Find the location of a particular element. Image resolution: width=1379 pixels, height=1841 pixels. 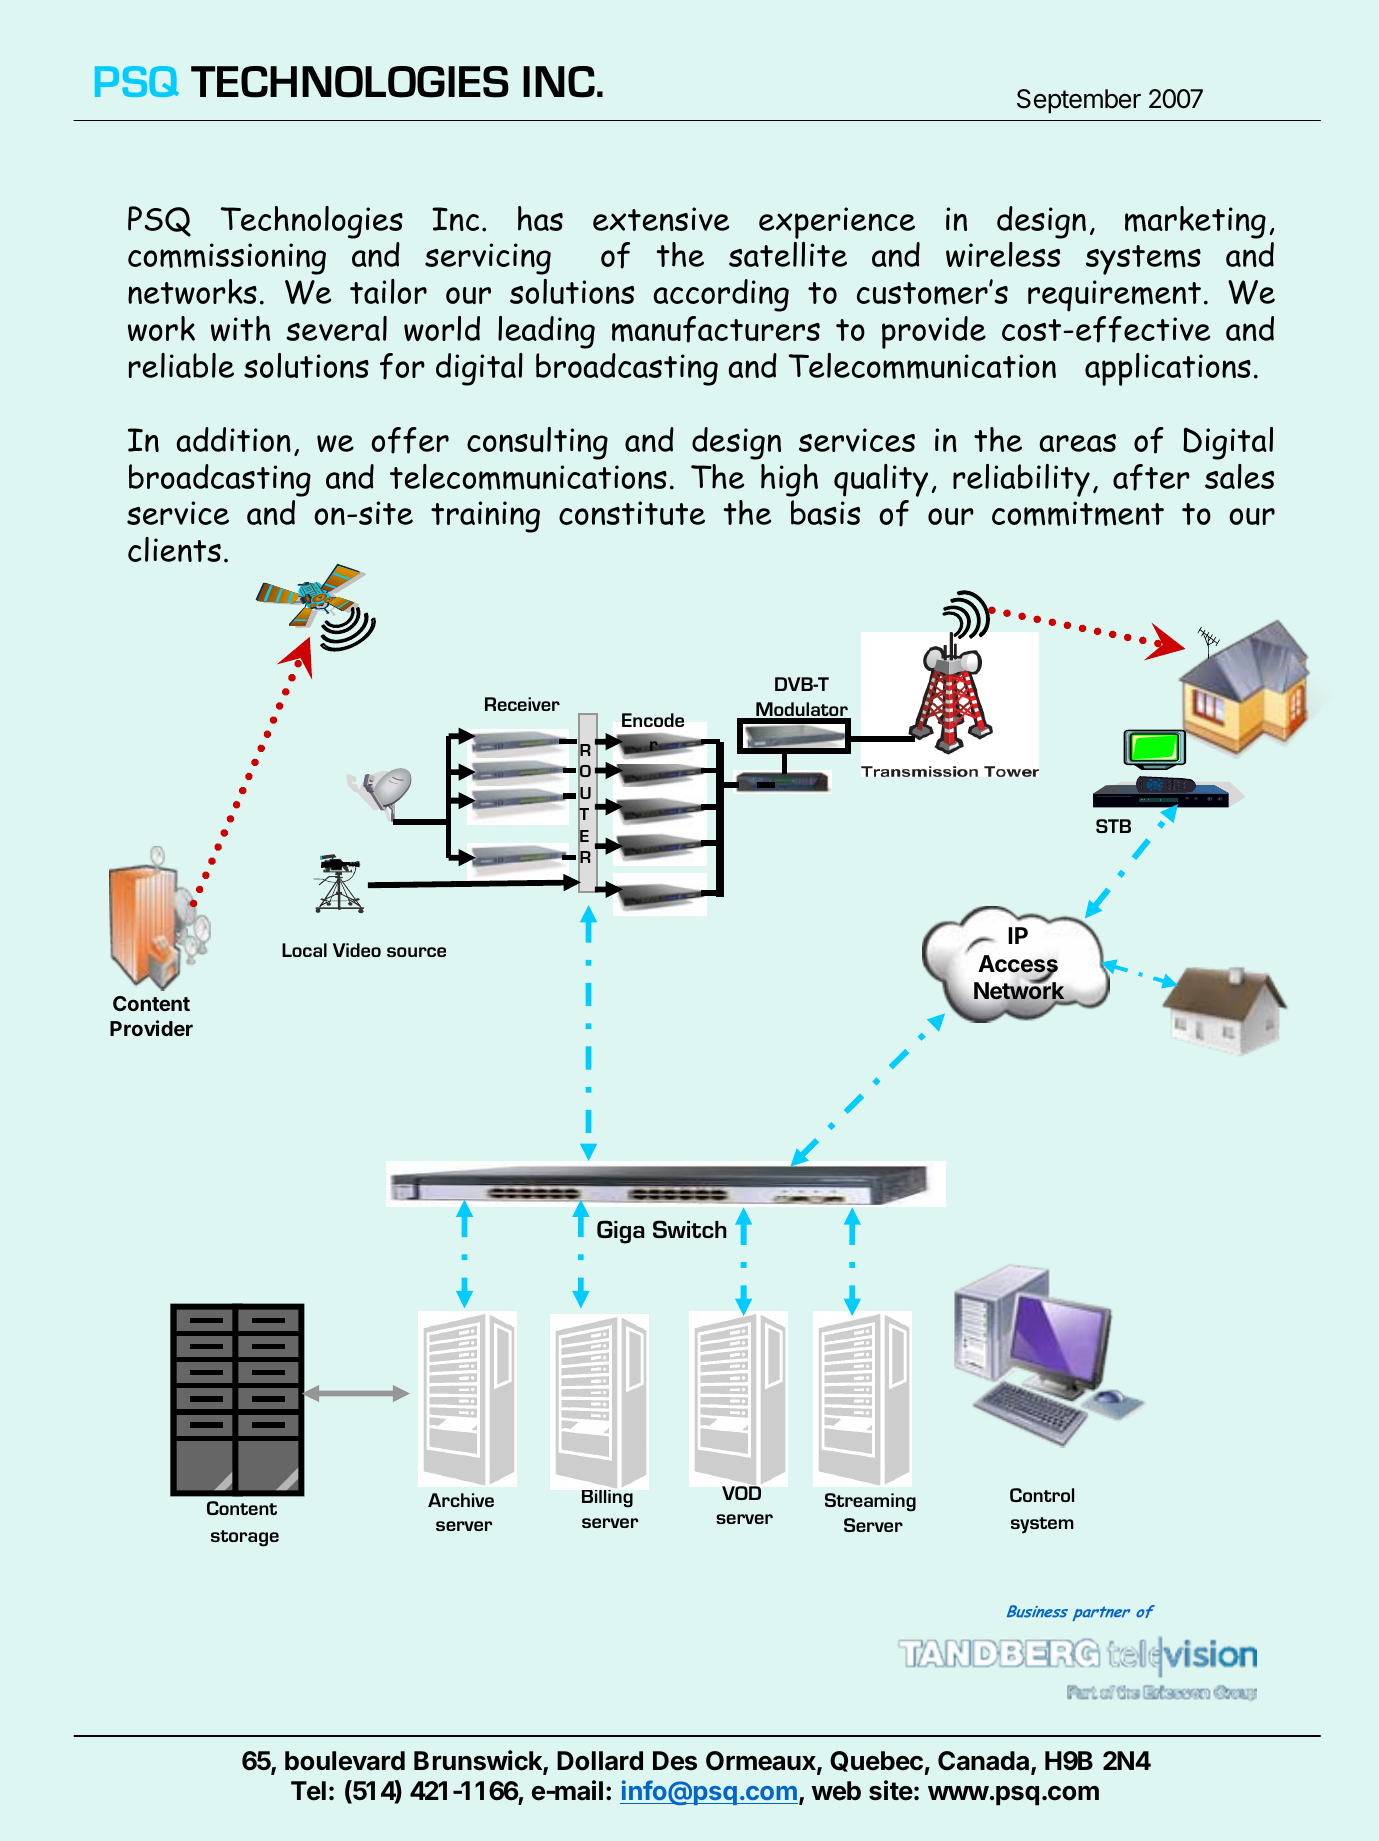

Canada is located at coordinates (985, 1762).
